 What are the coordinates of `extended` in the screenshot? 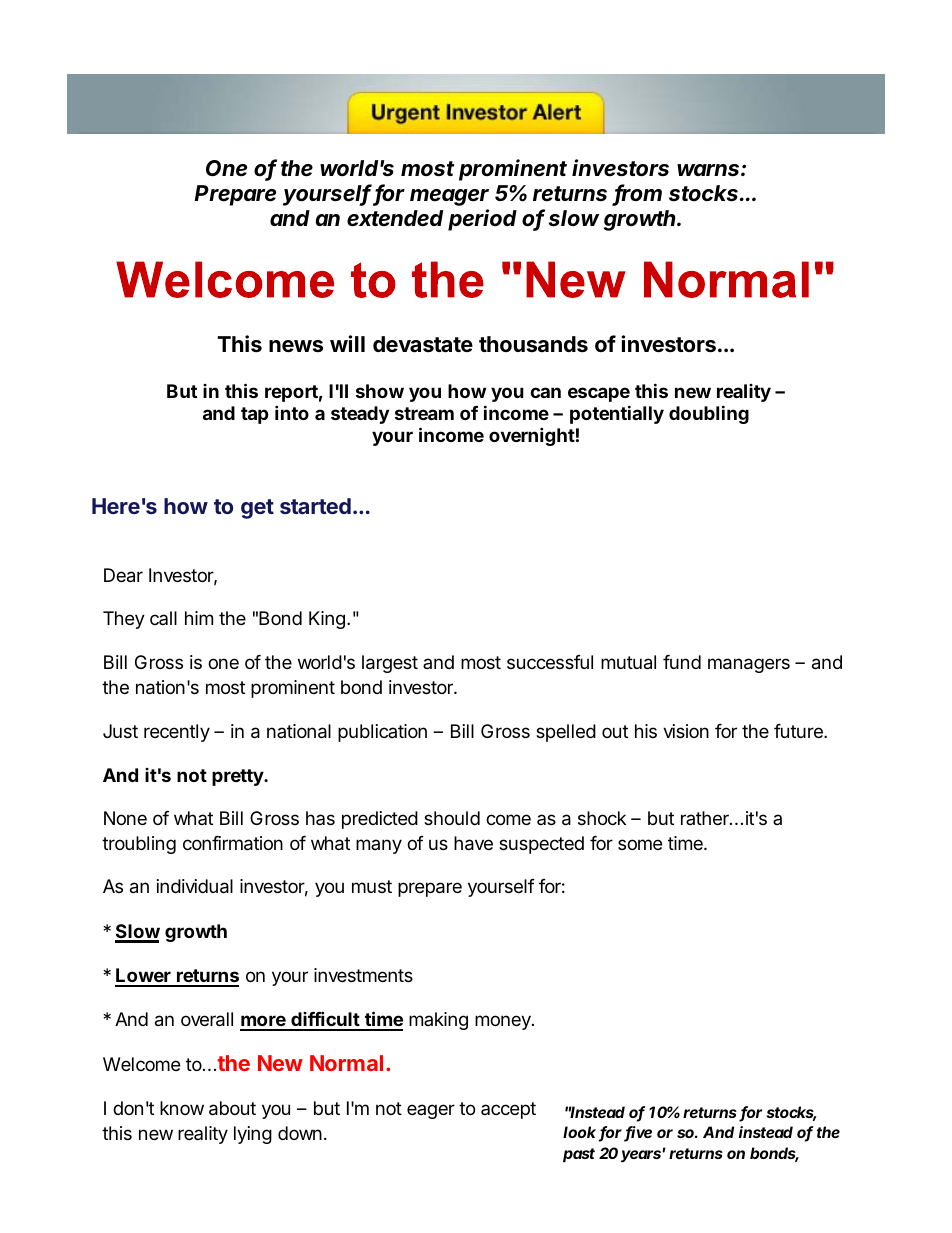 It's located at (395, 218).
